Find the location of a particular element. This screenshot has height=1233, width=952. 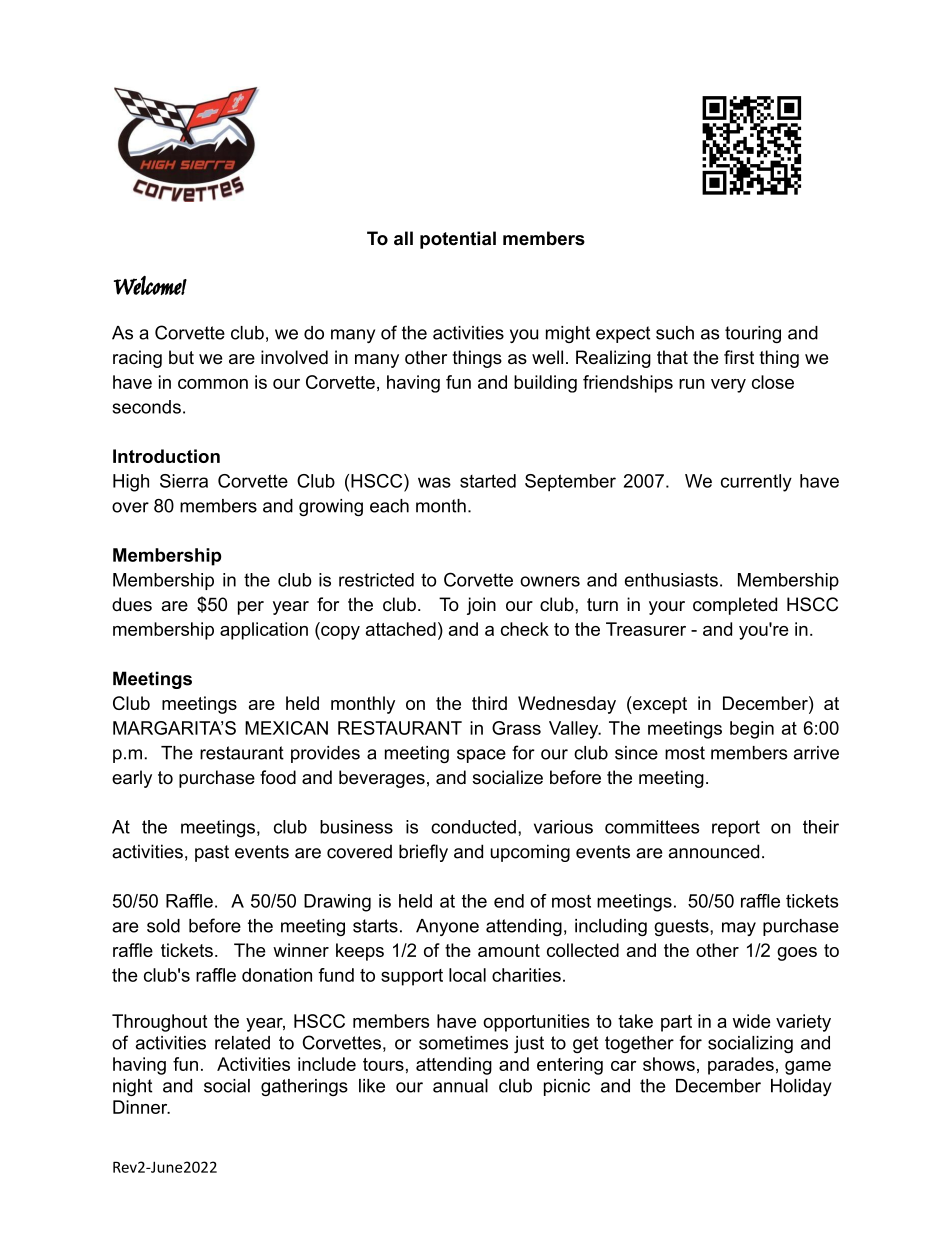

but is located at coordinates (181, 357).
